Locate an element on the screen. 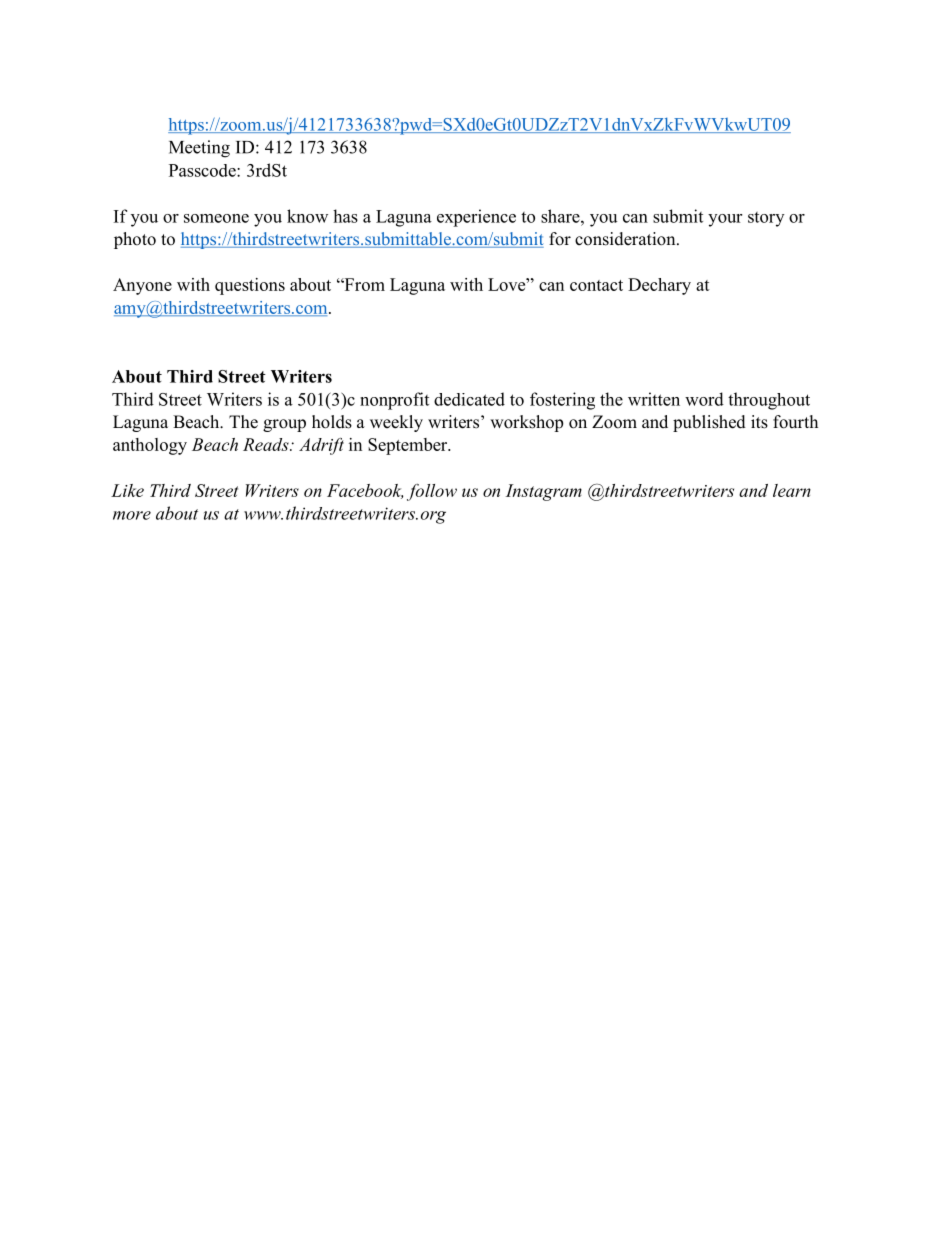 The width and height of the screenshot is (952, 1233). questions is located at coordinates (250, 286).
